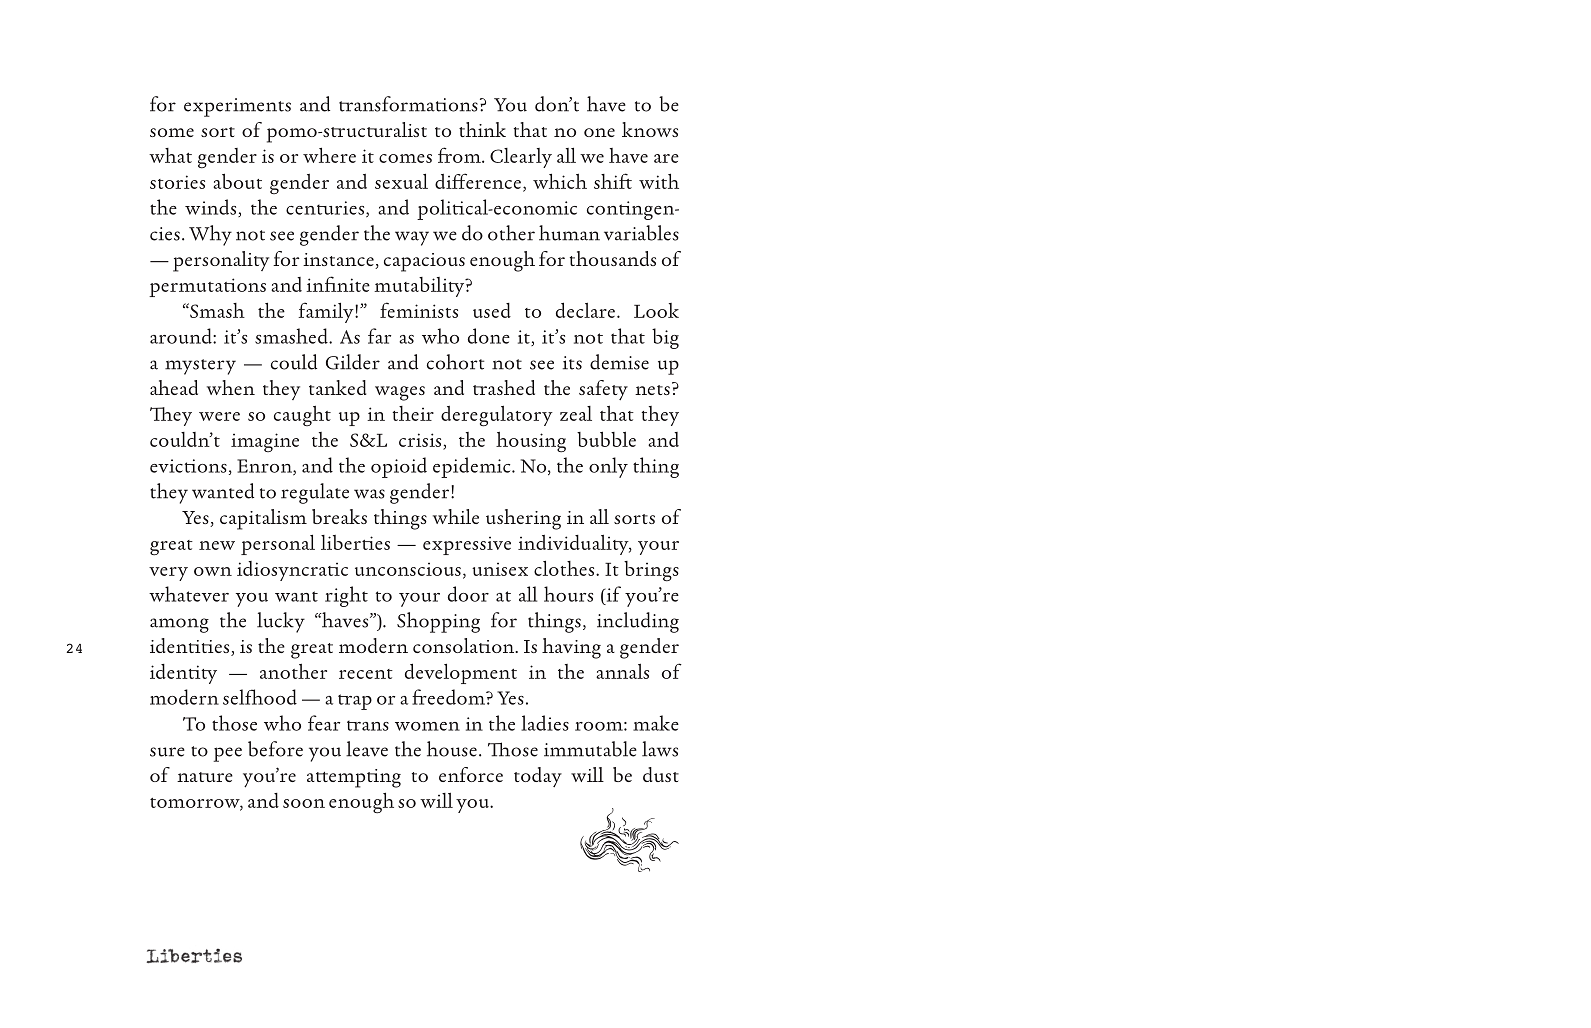 This screenshot has width=1591, height=1028. What do you see at coordinates (650, 129) in the screenshot?
I see `knows` at bounding box center [650, 129].
